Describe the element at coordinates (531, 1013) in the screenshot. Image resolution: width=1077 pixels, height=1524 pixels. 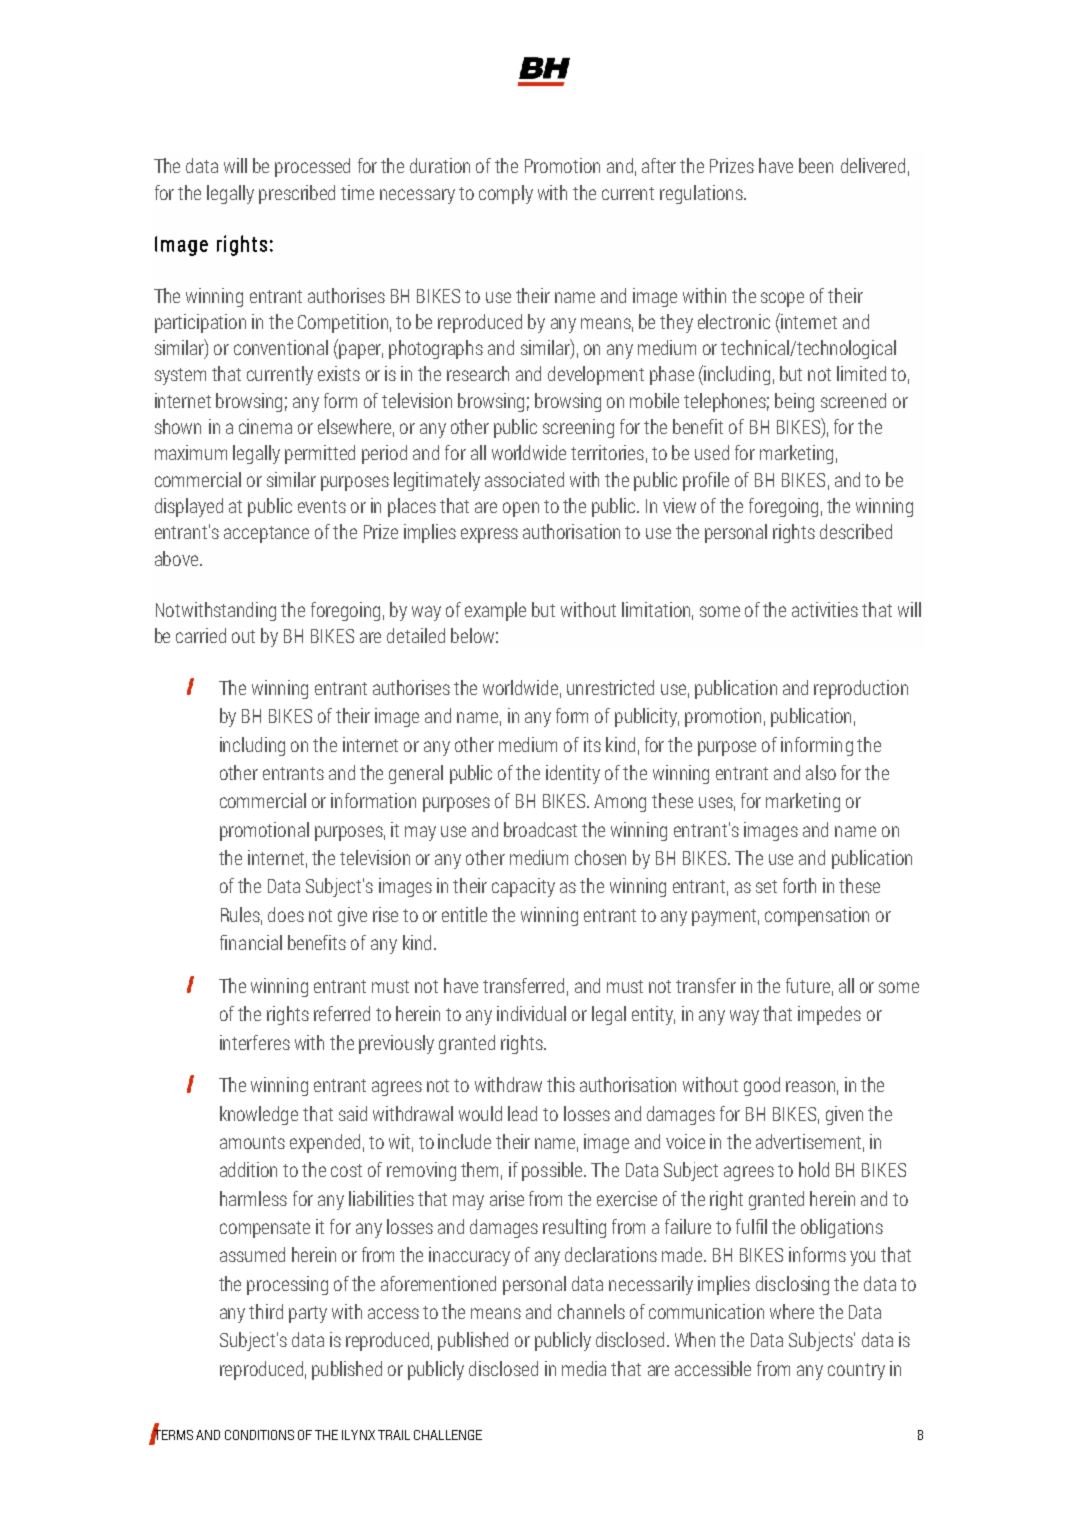
I see `individual` at that location.
